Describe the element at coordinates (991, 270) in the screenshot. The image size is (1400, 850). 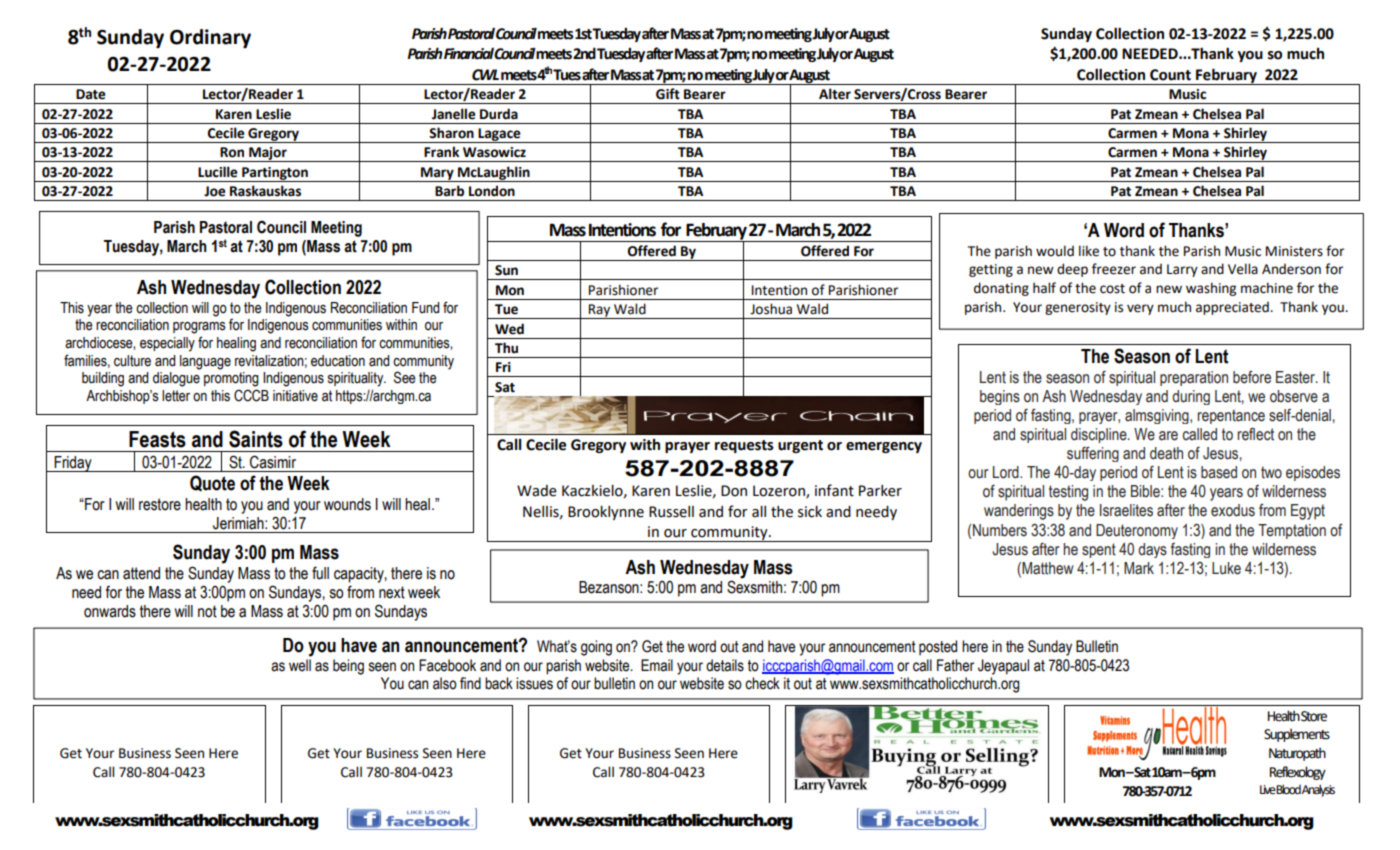
I see `getting` at that location.
